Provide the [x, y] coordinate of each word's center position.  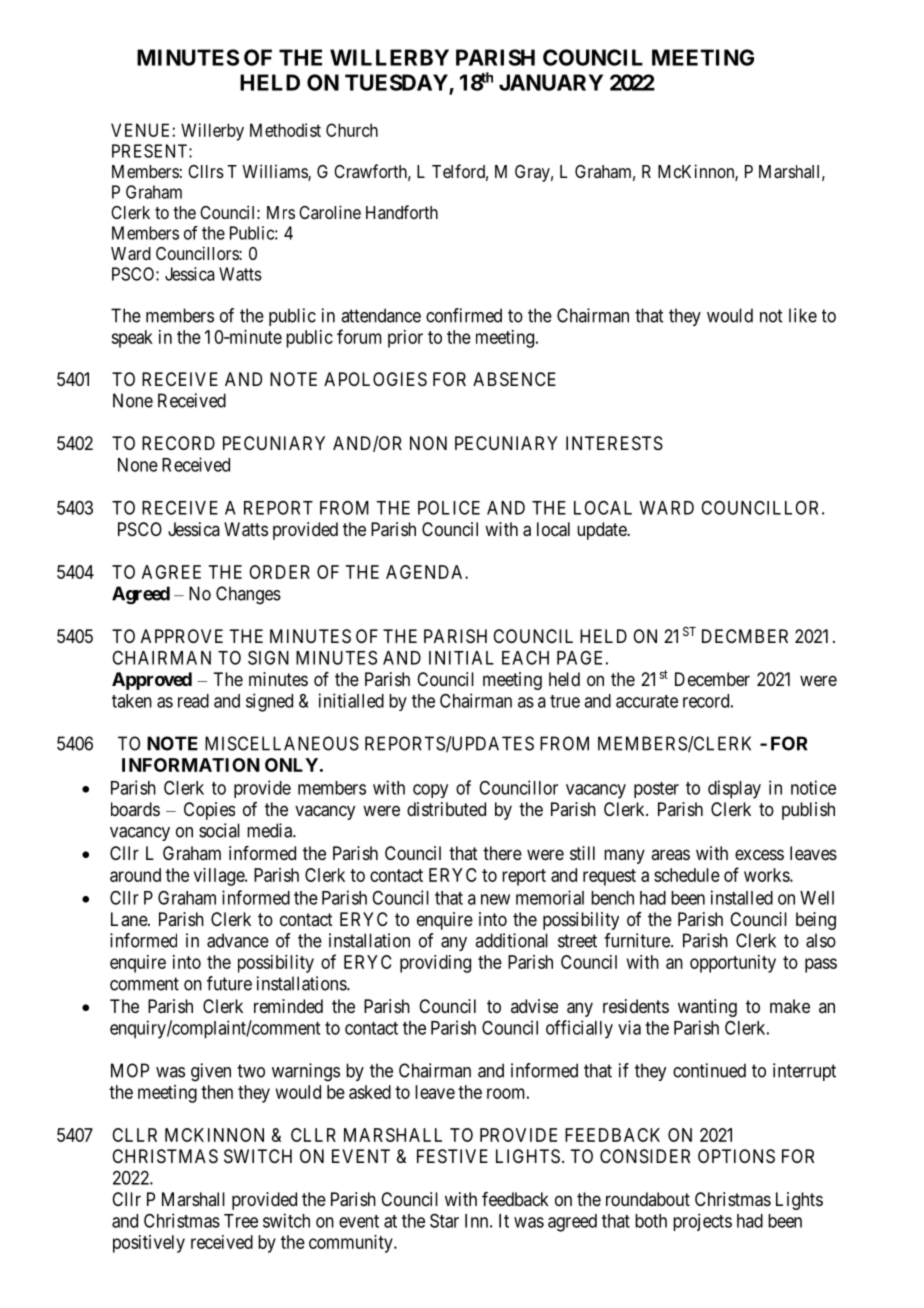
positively [149, 1244]
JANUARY [551, 82]
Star [444, 1220]
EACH [525, 658]
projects [702, 1222]
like [803, 315]
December [712, 679]
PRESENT [151, 151]
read [193, 701]
